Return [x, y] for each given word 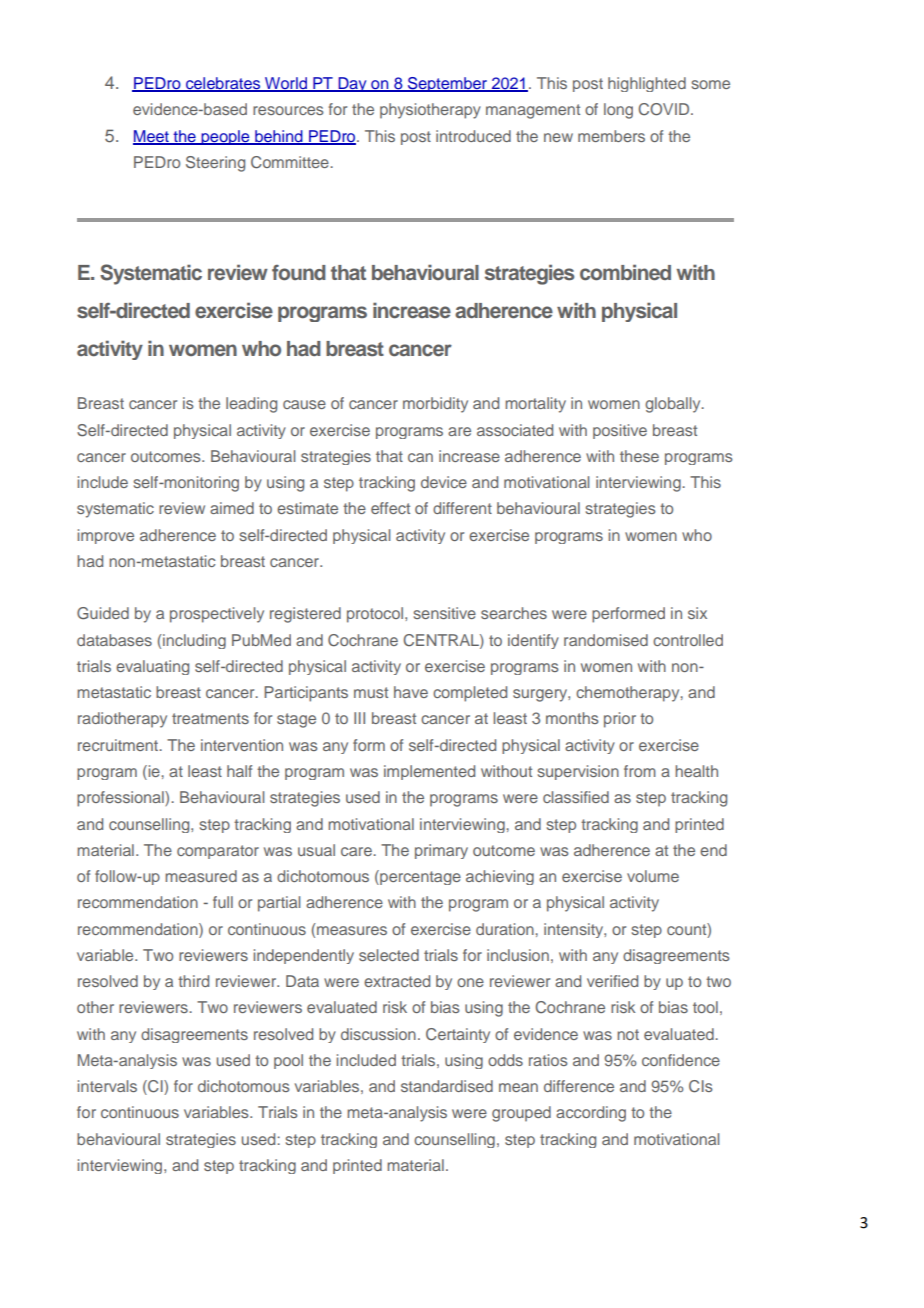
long [618, 111]
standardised [447, 1086]
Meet [152, 137]
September [447, 84]
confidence [681, 1060]
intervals [107, 1086]
